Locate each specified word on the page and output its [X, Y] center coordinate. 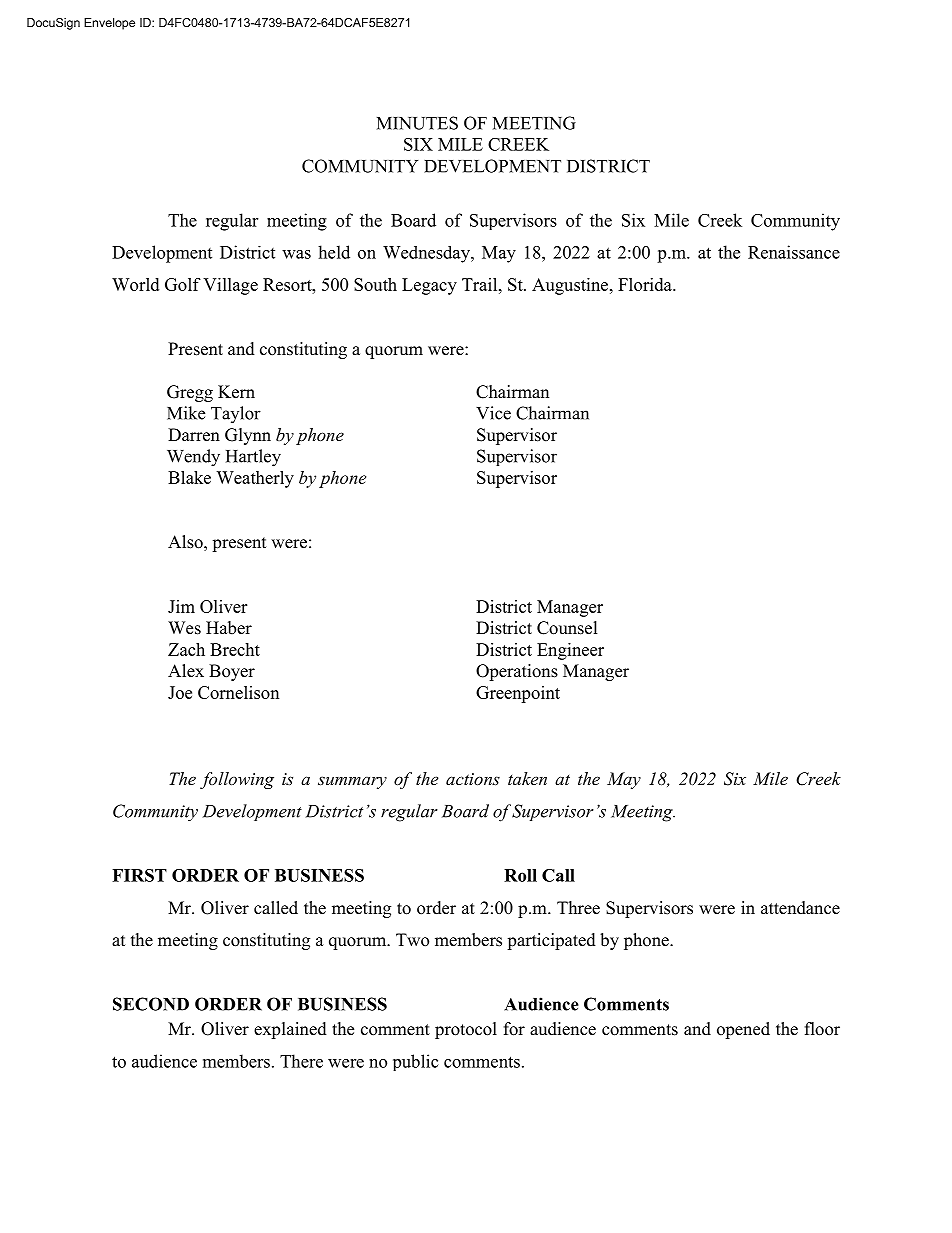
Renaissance [794, 252]
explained [290, 1030]
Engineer [570, 651]
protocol [466, 1030]
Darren [194, 435]
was [296, 254]
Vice [493, 413]
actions [473, 779]
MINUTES [417, 123]
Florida [646, 284]
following [237, 780]
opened [743, 1030]
